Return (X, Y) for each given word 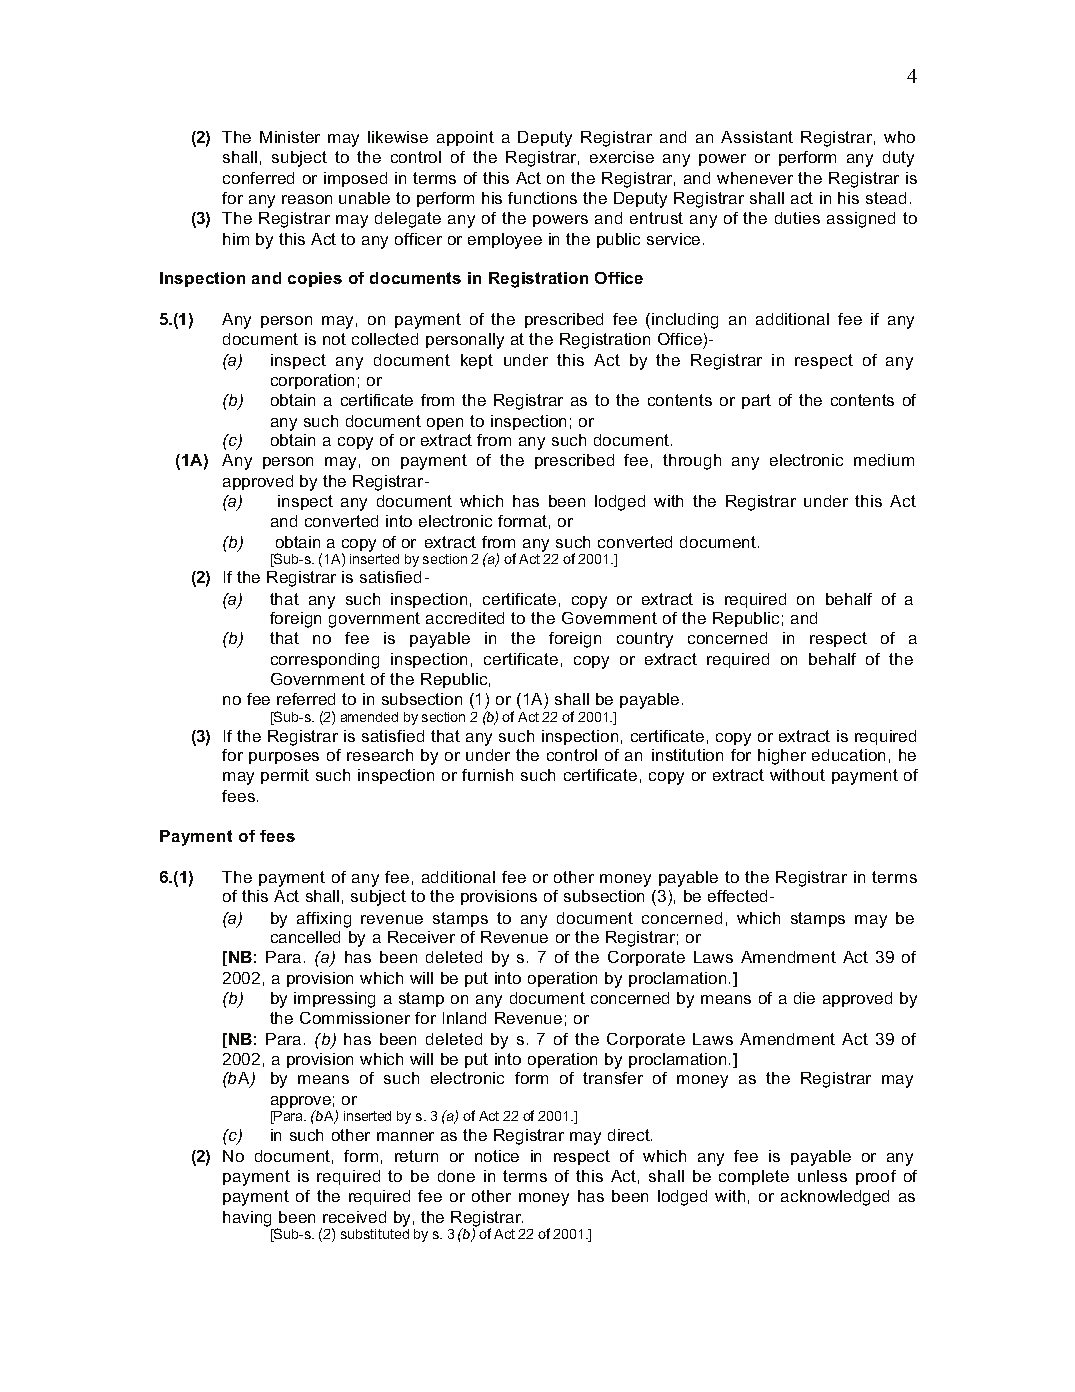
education (848, 755)
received (354, 1217)
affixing (324, 920)
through (692, 462)
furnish (487, 775)
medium (884, 460)
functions (542, 198)
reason (307, 199)
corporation (312, 381)
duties (797, 218)
